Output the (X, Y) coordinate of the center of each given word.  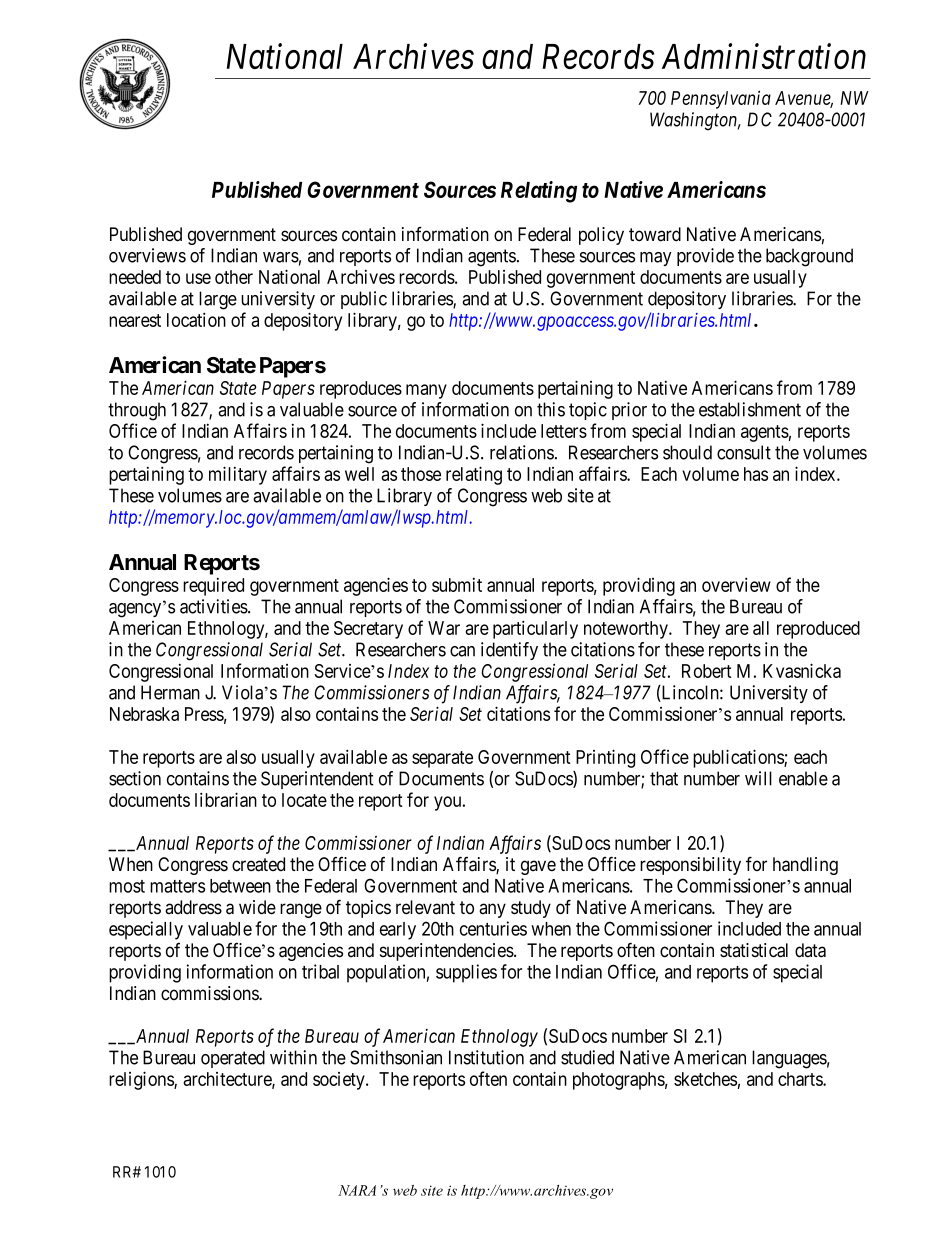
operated (233, 1059)
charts (801, 1079)
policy (601, 236)
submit (457, 585)
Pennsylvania (721, 99)
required (213, 587)
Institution (486, 1057)
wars (281, 257)
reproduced (818, 630)
